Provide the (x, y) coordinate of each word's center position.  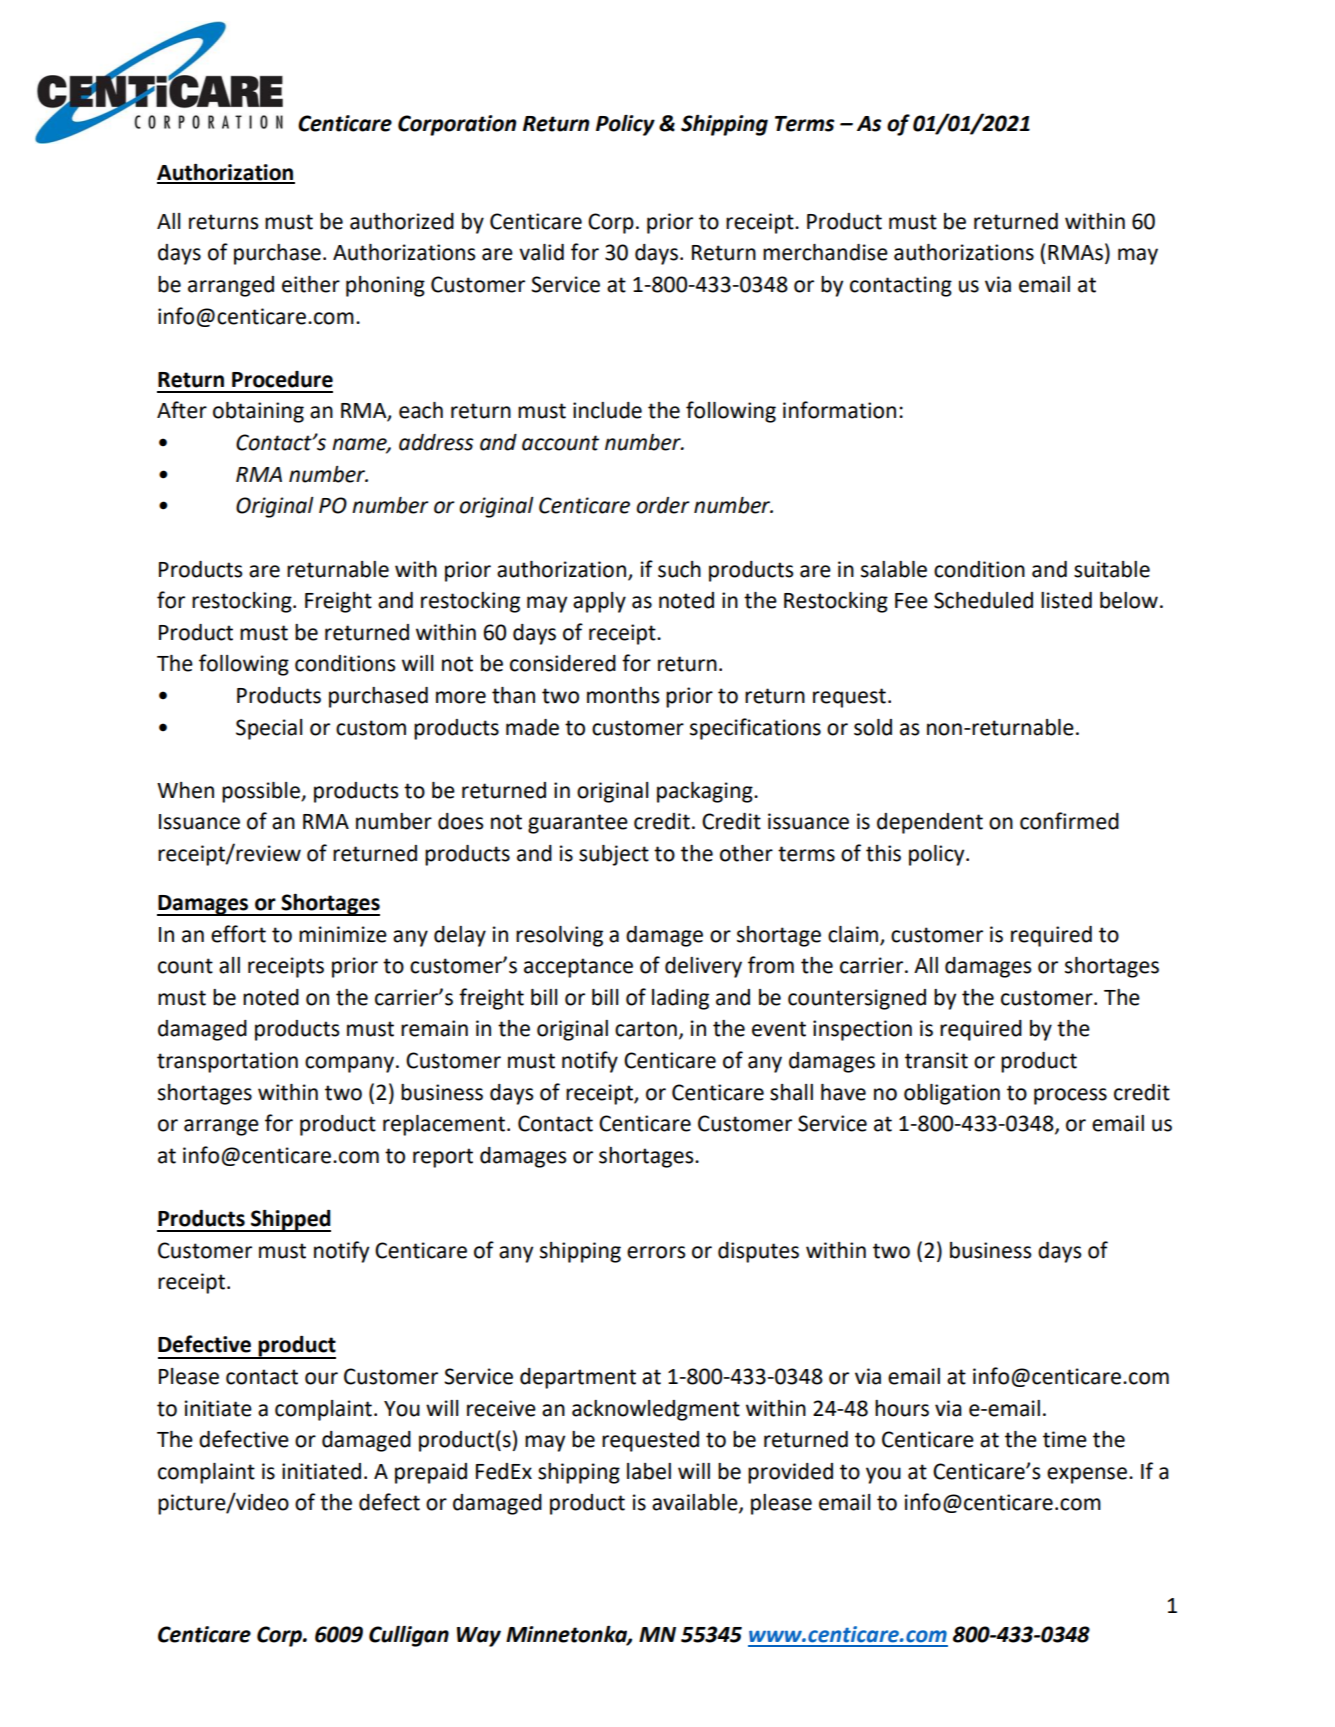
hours (902, 1408)
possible (262, 792)
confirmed (1069, 821)
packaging (706, 792)
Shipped (290, 1221)
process (1070, 1096)
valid (541, 252)
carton (646, 1029)
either (311, 284)
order (663, 505)
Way (479, 1637)
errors (656, 1252)
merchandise (825, 252)
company (351, 1064)
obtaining (258, 412)
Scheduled (983, 600)
